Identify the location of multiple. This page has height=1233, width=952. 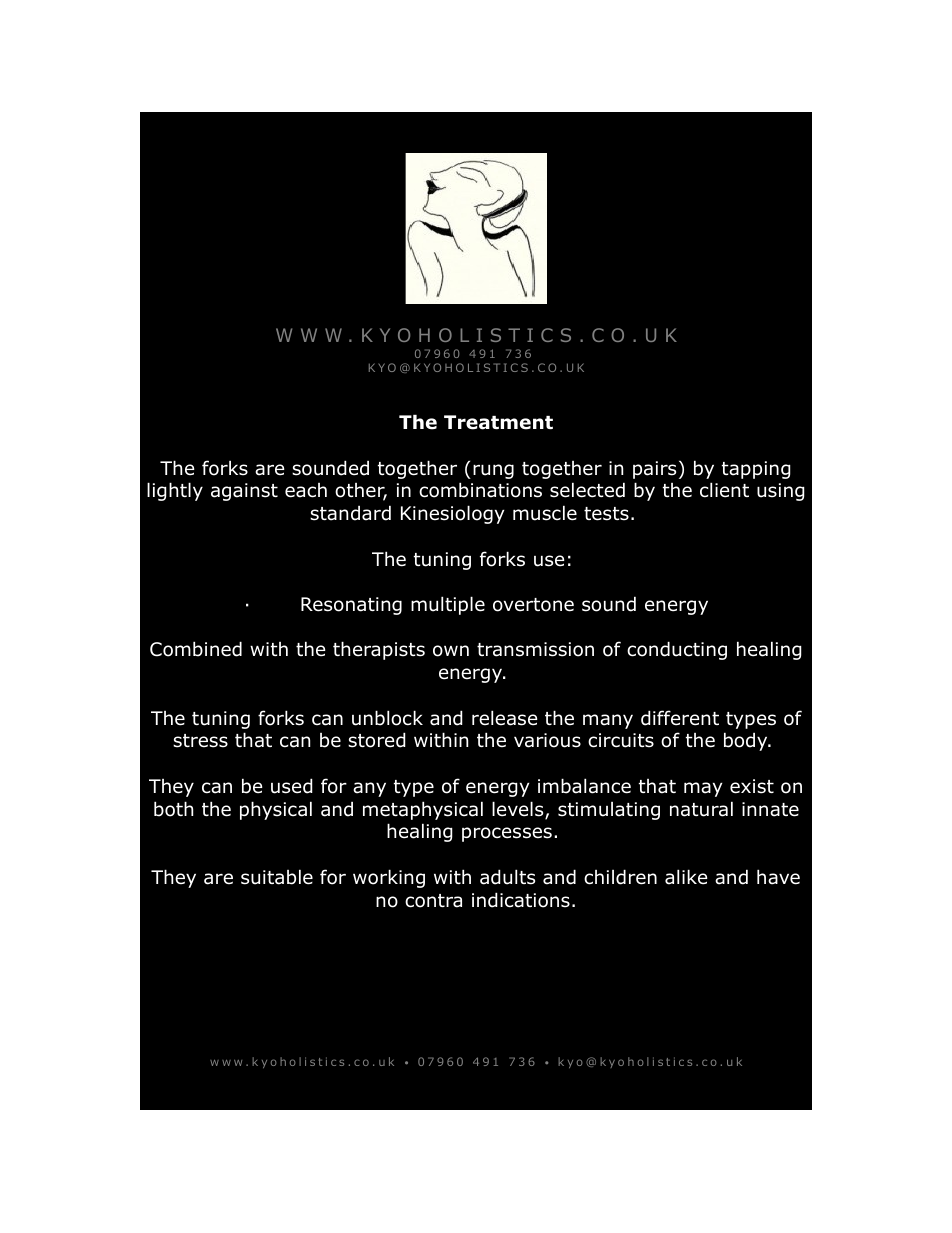
(448, 605).
